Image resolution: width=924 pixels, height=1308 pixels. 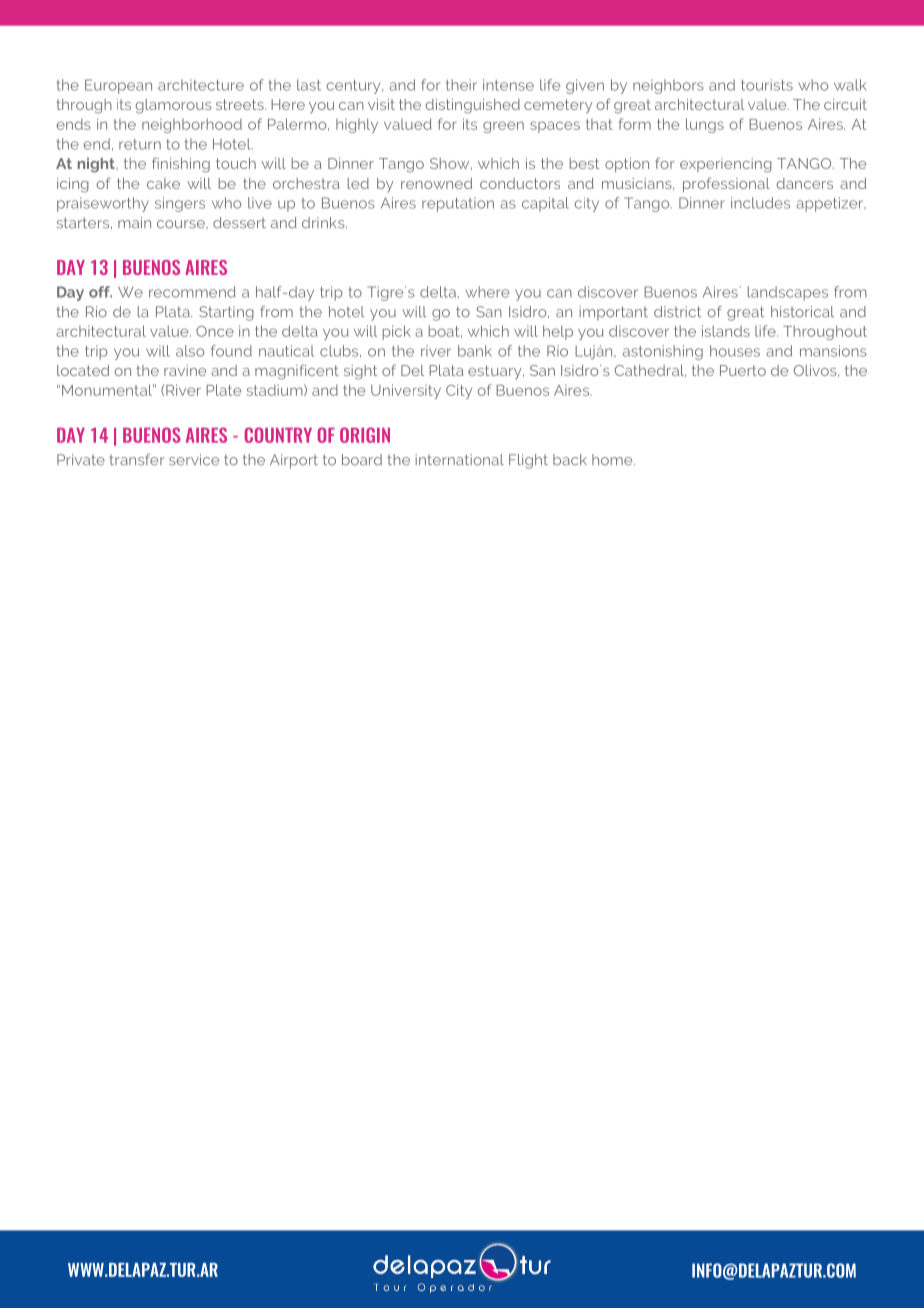 What do you see at coordinates (194, 460) in the screenshot?
I see `service` at bounding box center [194, 460].
